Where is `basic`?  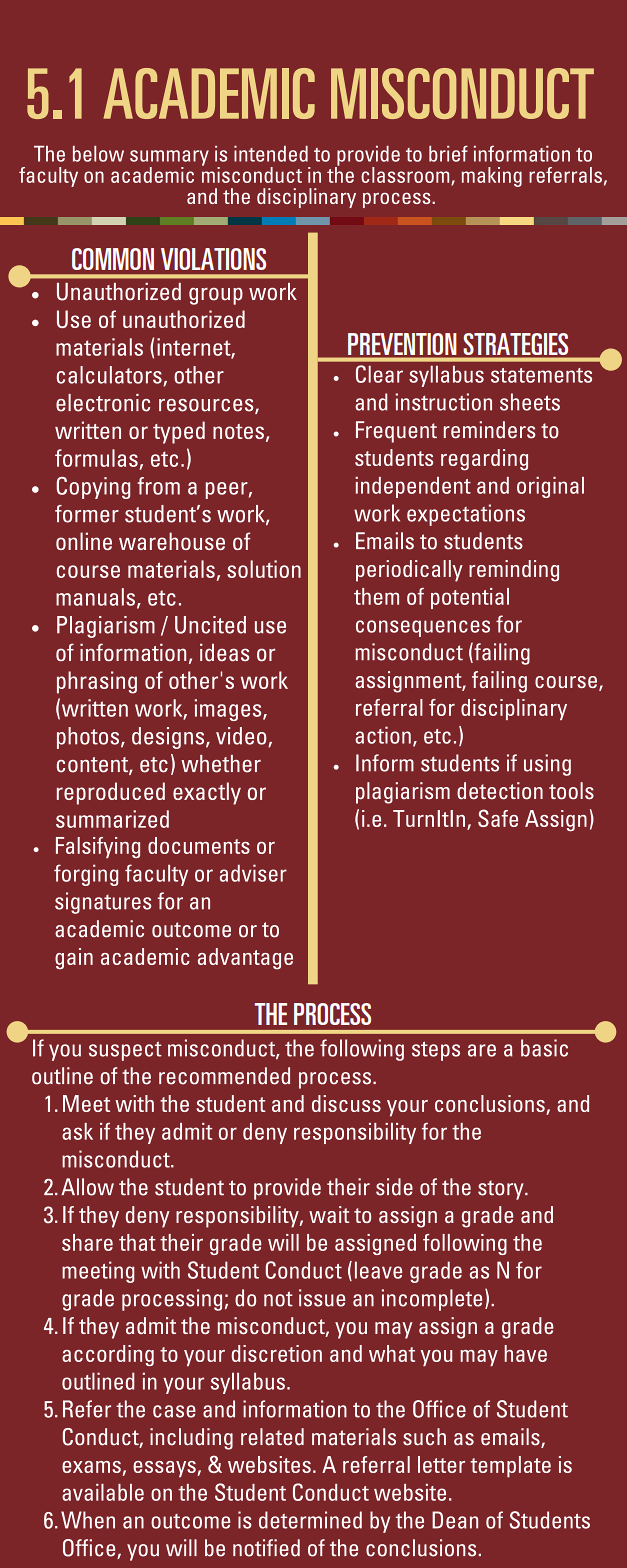
basic is located at coordinates (544, 1048).
